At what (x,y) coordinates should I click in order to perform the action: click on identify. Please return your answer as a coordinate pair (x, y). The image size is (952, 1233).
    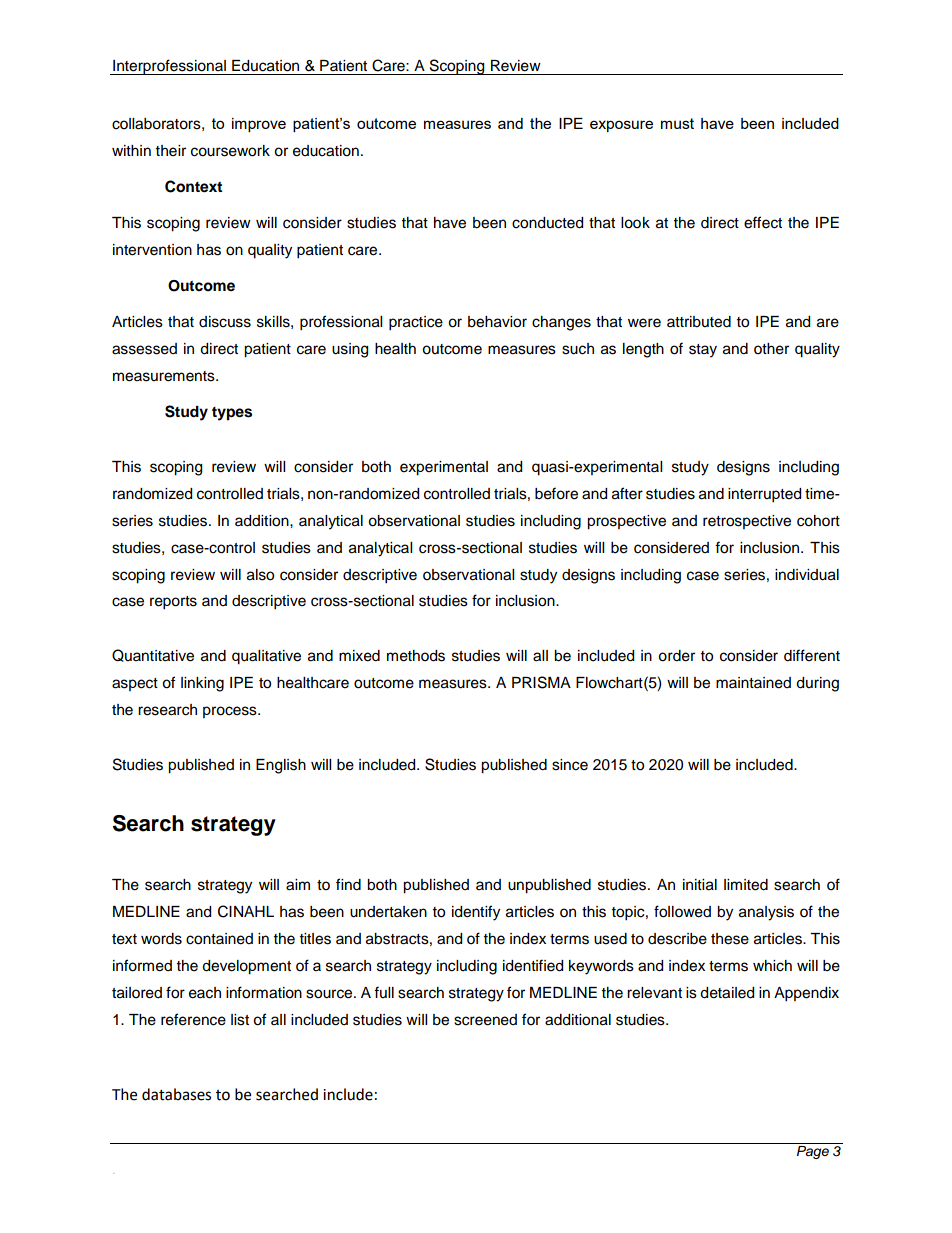
    Looking at the image, I should click on (476, 913).
